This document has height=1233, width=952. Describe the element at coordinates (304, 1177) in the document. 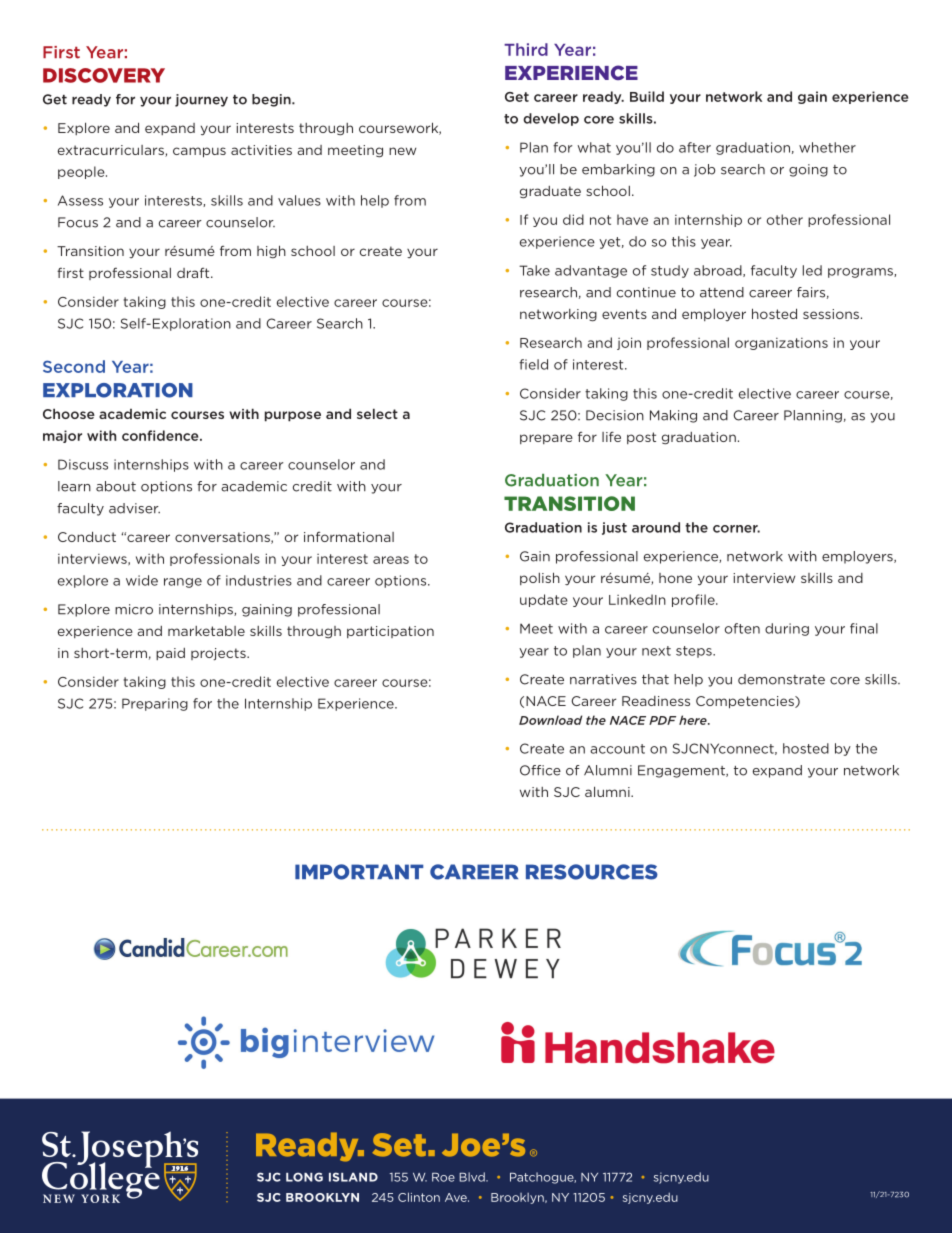

I see `LONG` at that location.
